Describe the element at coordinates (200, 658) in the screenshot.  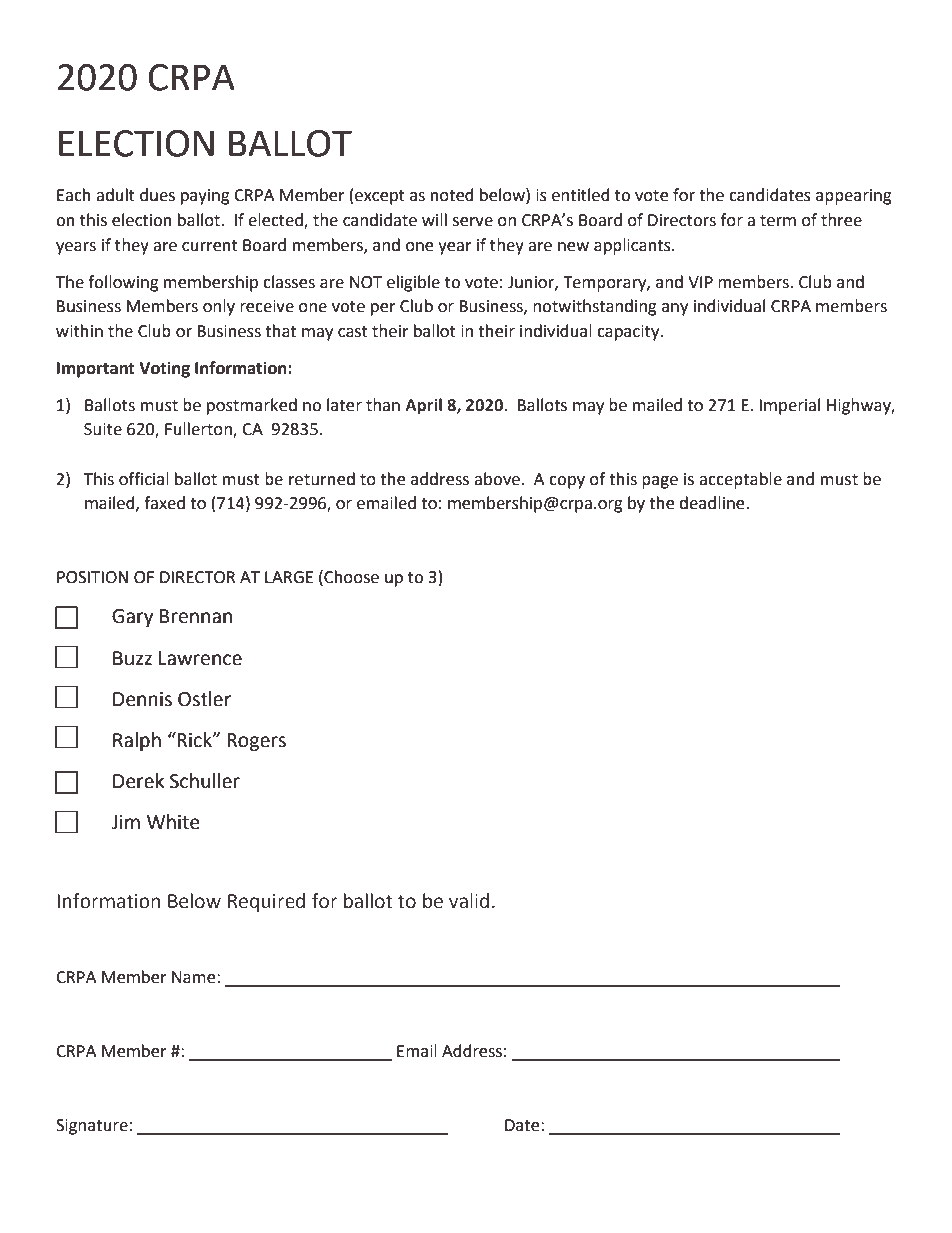
I see `Lawrence` at that location.
